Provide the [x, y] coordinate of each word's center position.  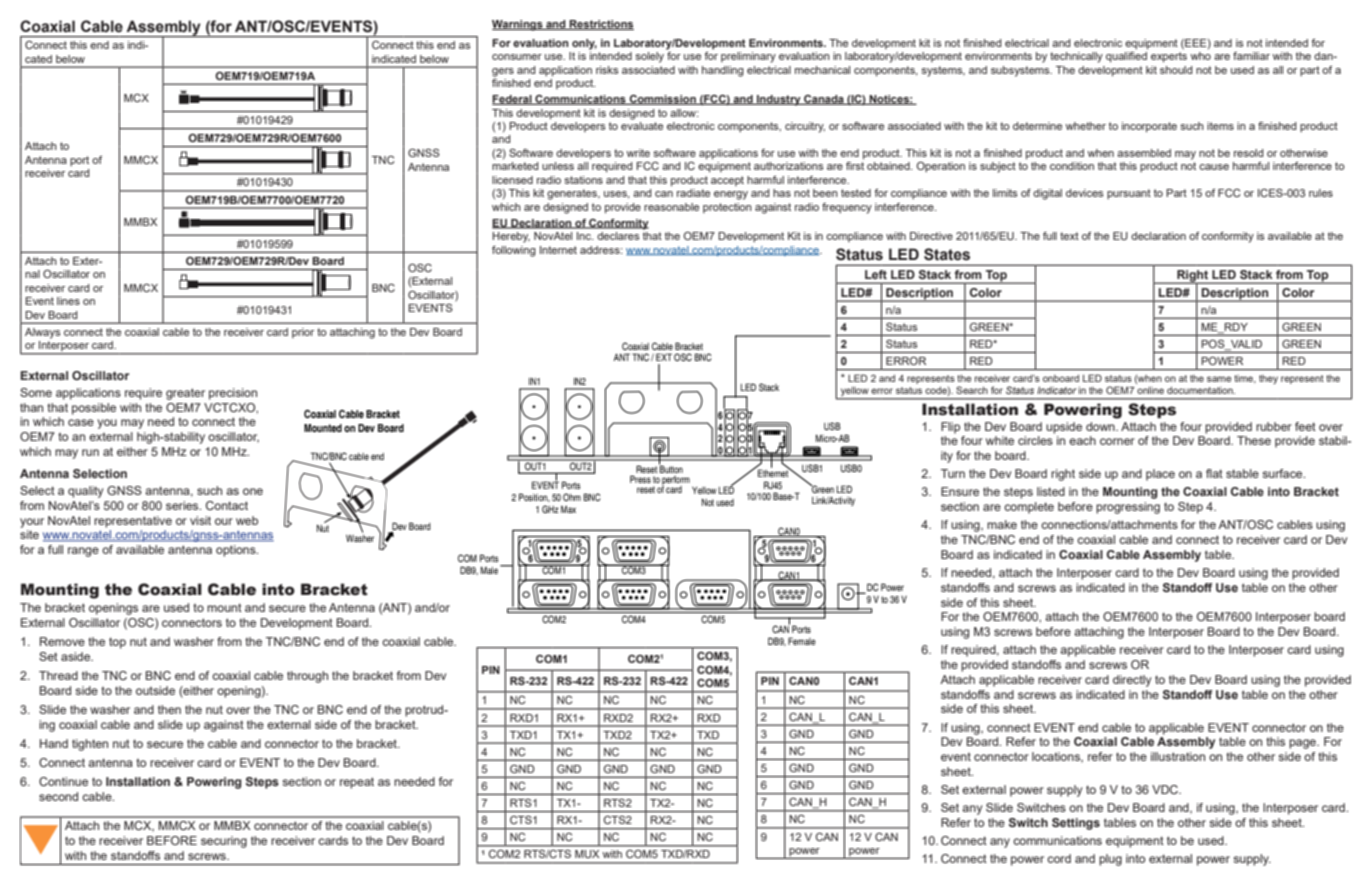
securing [224, 842]
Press [640, 479]
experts [1169, 57]
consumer [517, 57]
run [90, 452]
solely [649, 57]
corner [1117, 441]
